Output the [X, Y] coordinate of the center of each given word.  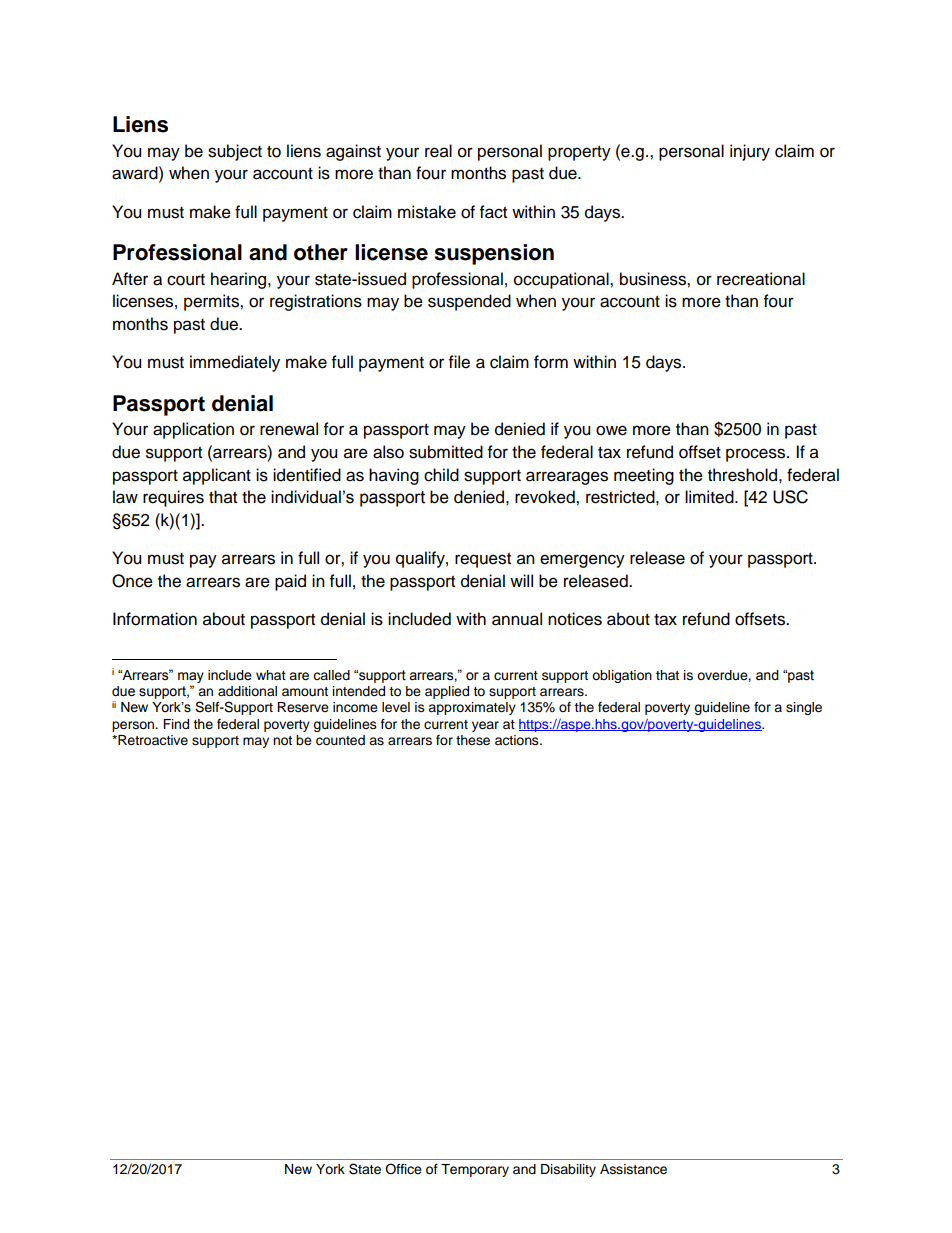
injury [750, 152]
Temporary [475, 1170]
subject [235, 152]
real [438, 151]
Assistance [633, 1169]
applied [447, 692]
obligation [622, 676]
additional [247, 691]
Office [403, 1169]
